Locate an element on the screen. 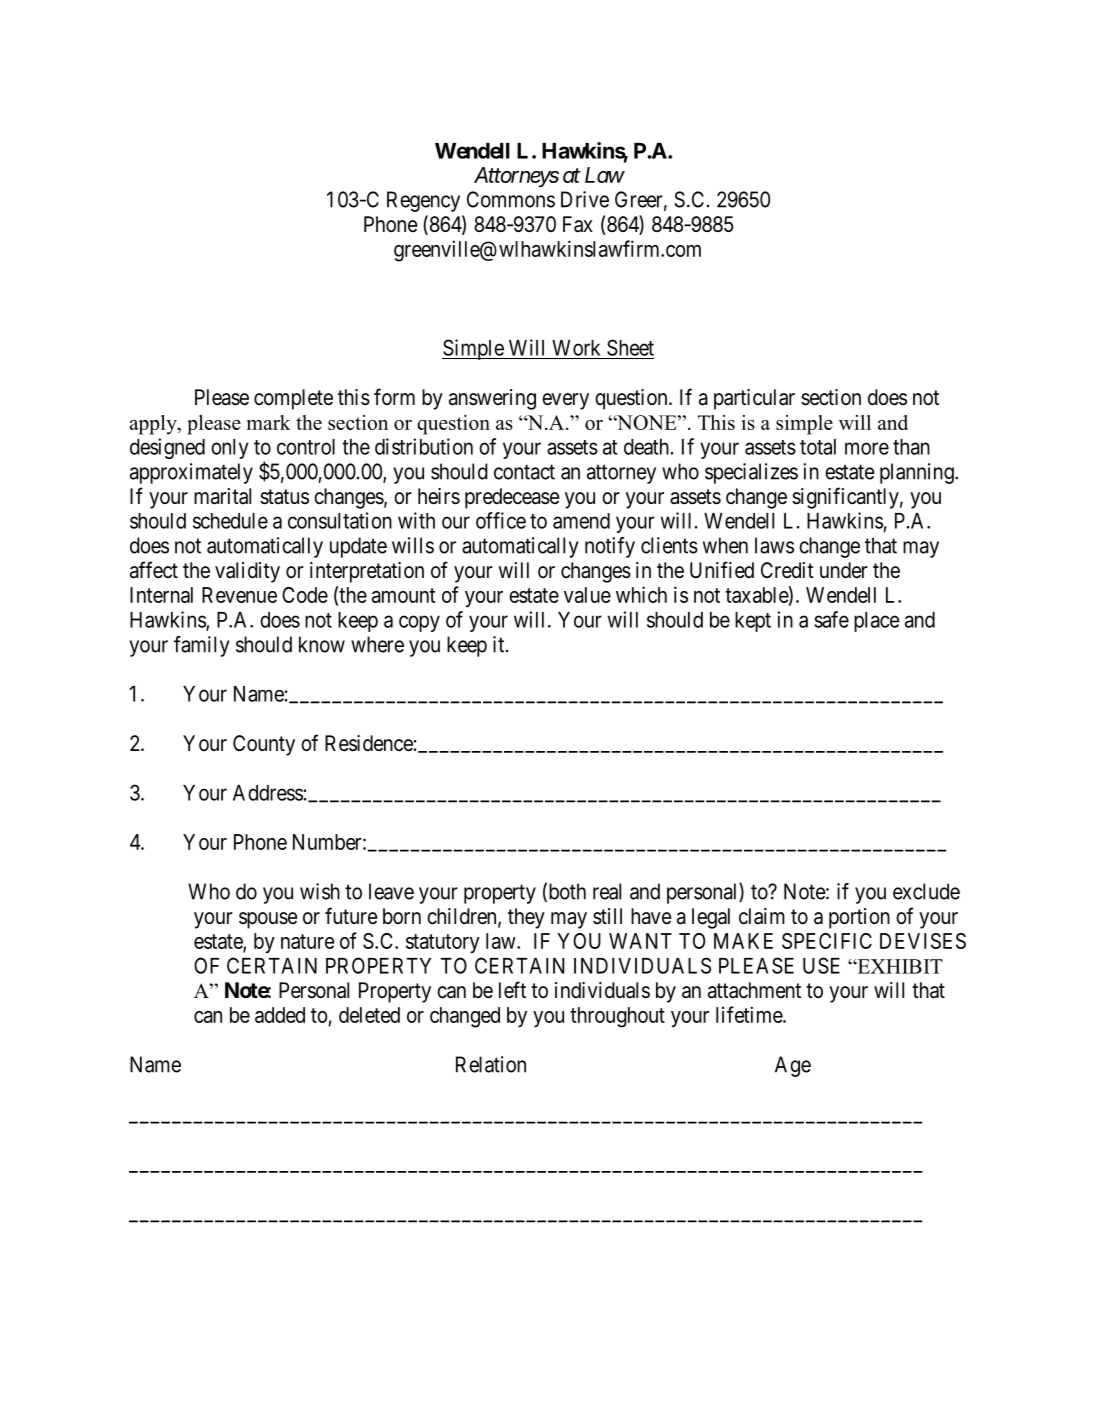 This screenshot has width=1096, height=1418. Drive is located at coordinates (585, 199).
